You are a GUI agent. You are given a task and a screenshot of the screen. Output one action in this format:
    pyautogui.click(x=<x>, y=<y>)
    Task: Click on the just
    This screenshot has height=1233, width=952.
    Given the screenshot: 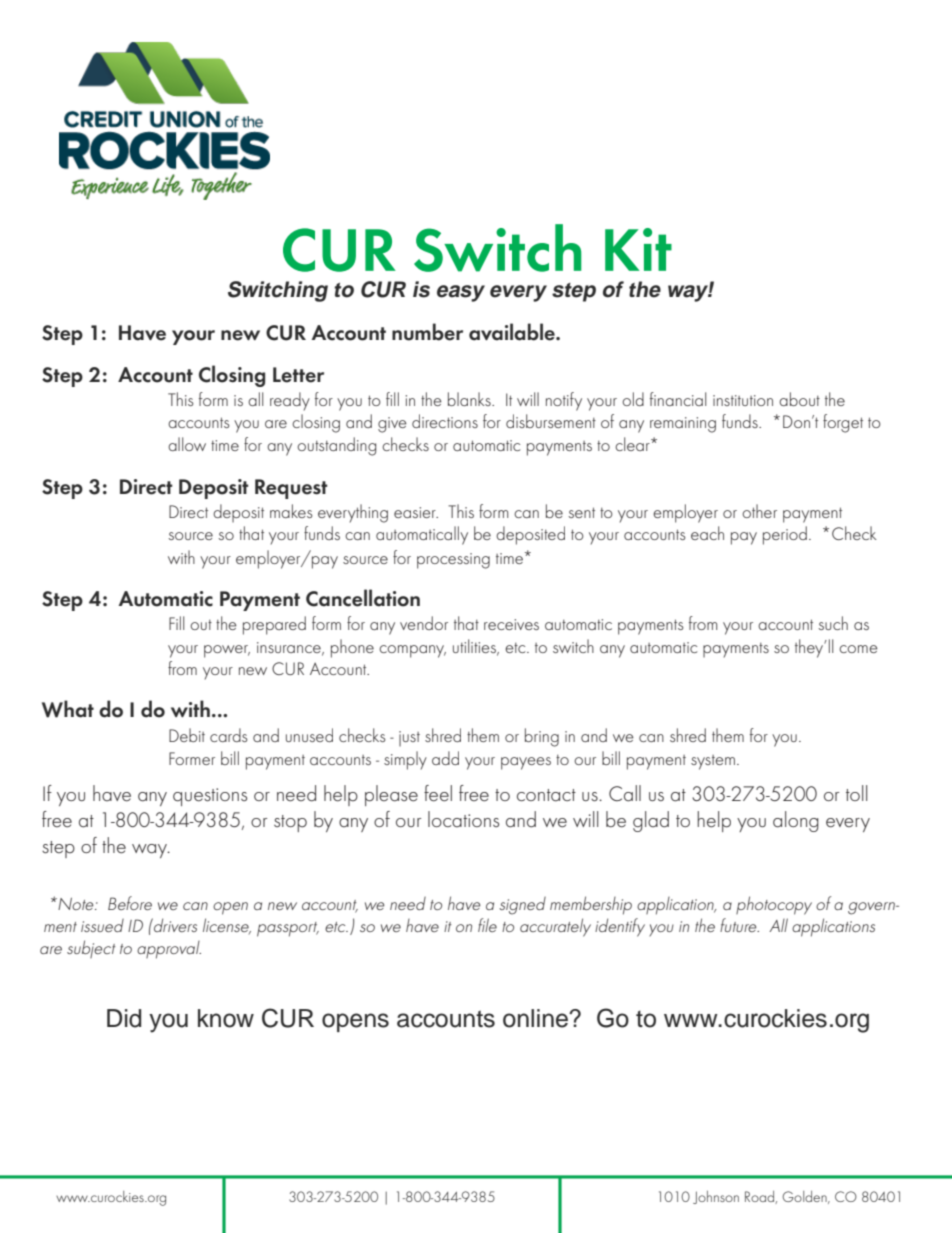 What is the action you would take?
    pyautogui.click(x=409, y=739)
